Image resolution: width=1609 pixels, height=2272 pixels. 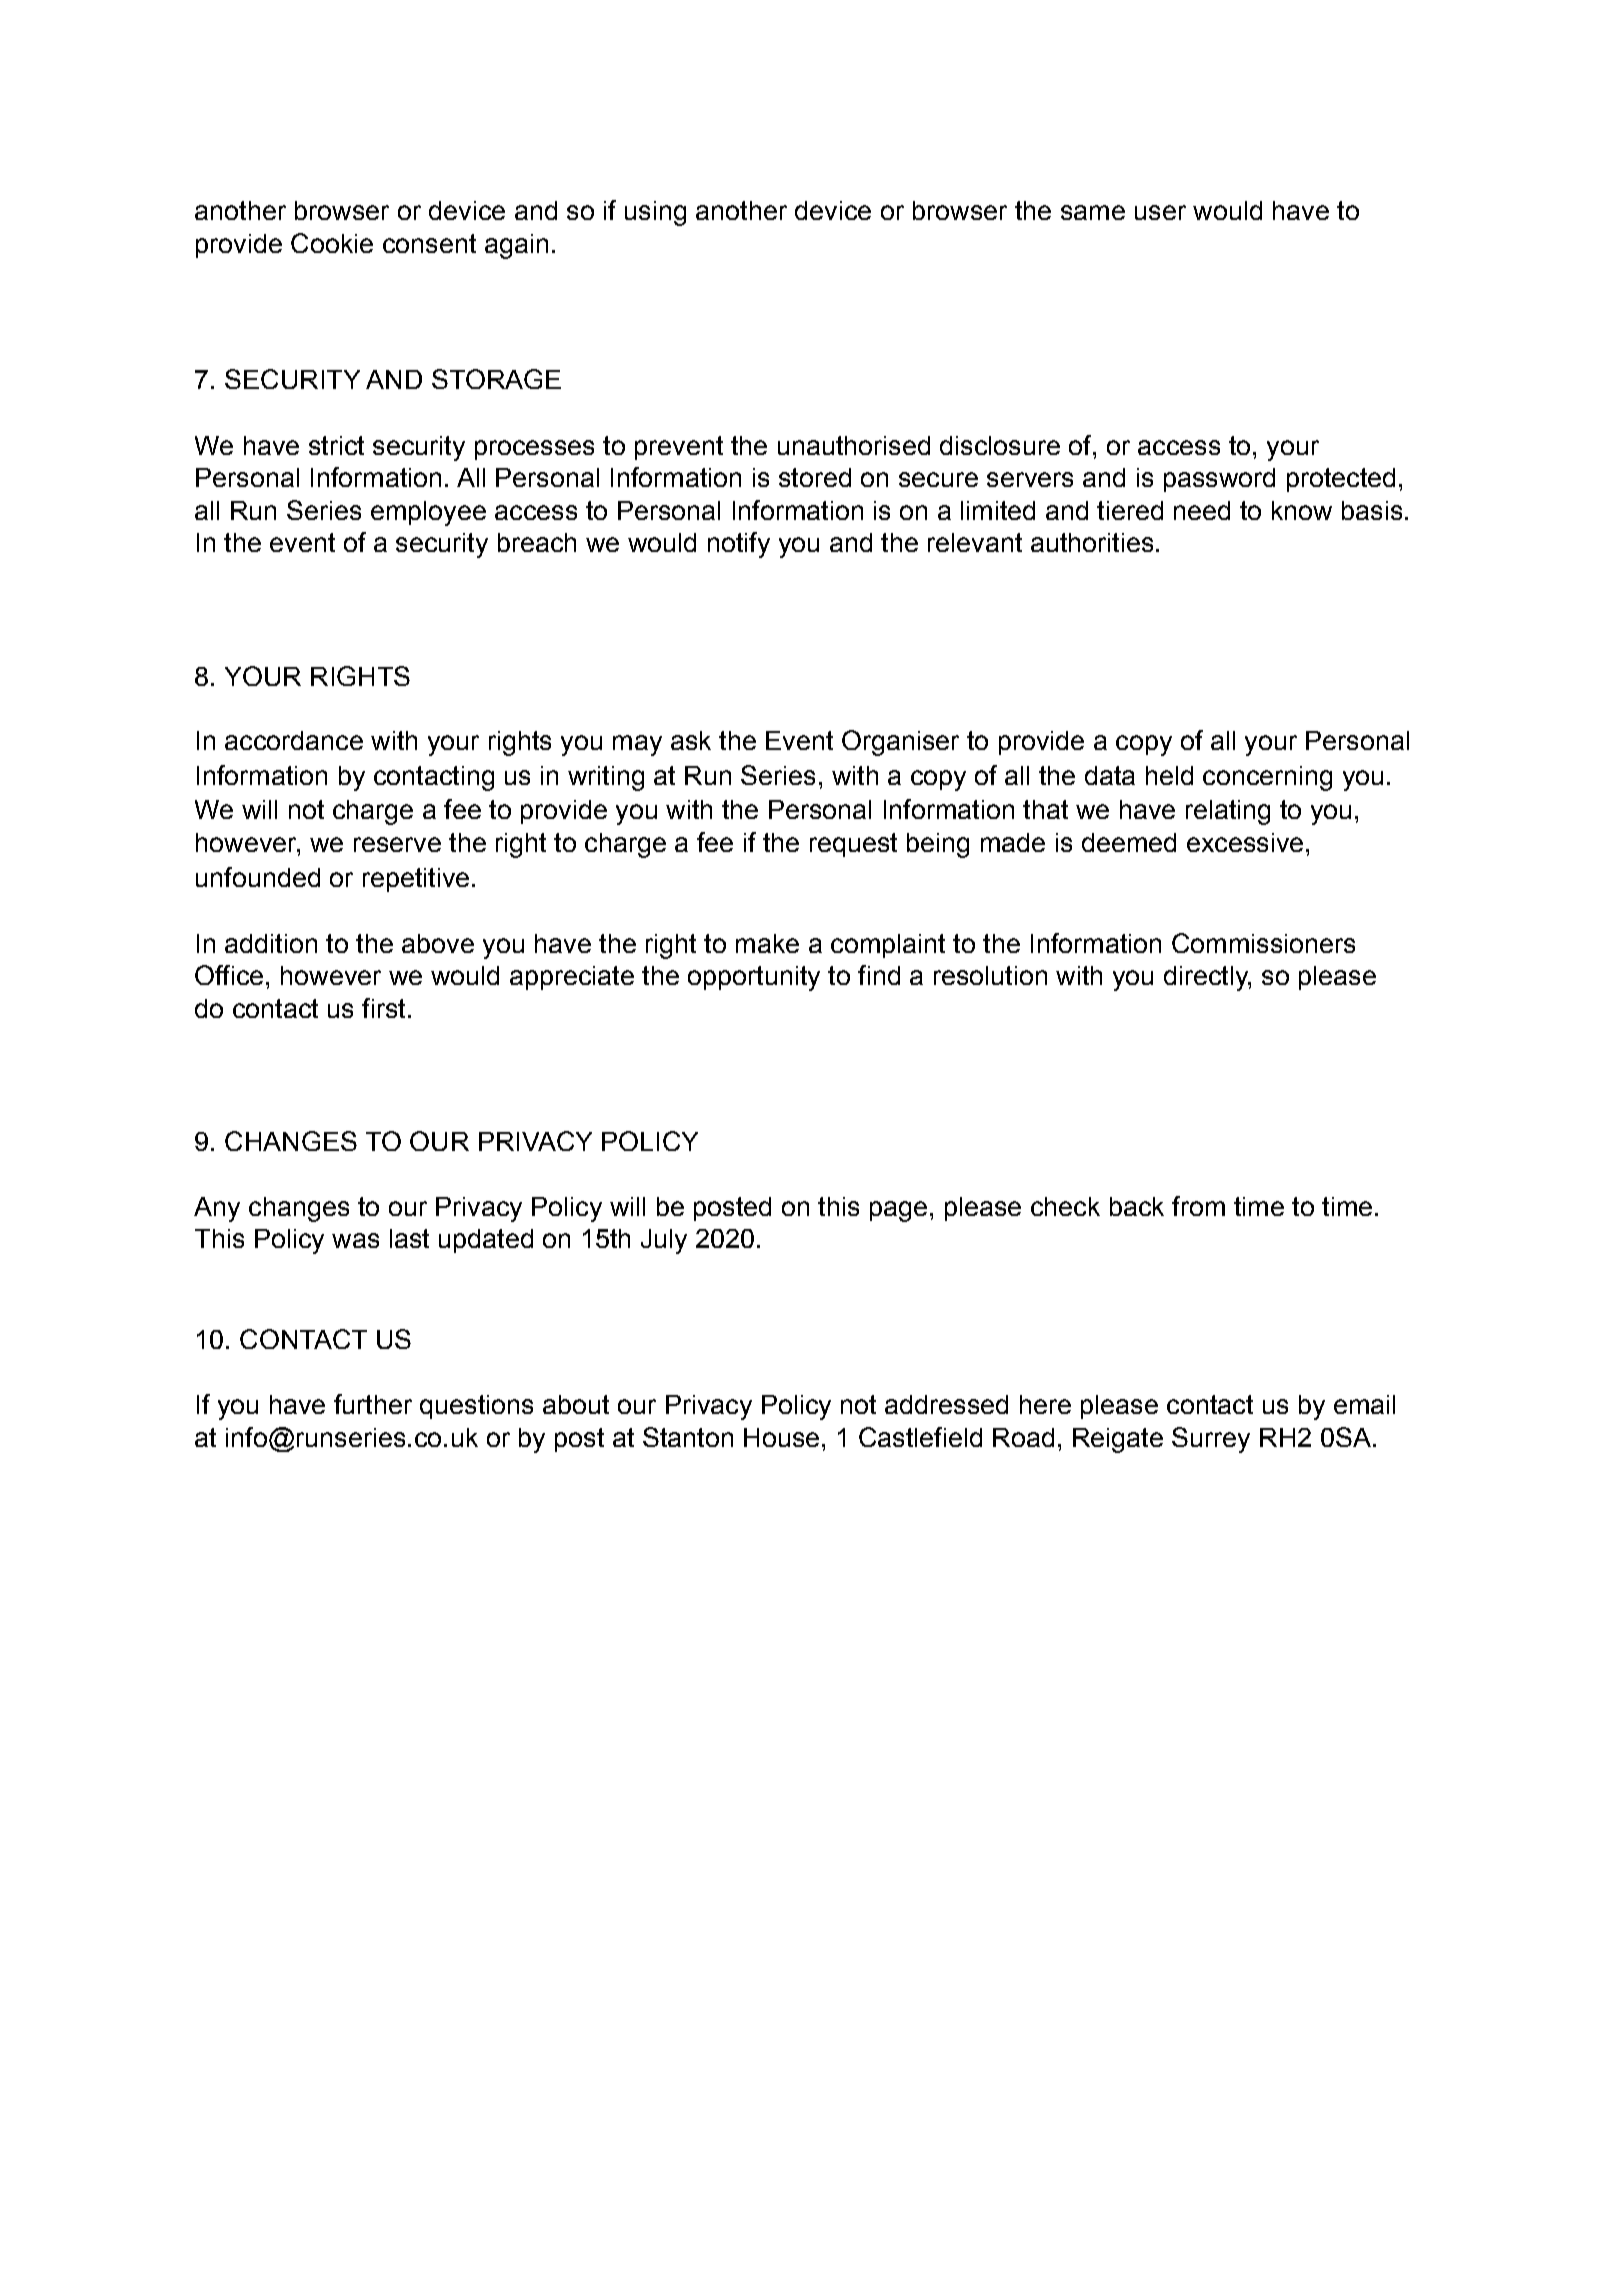 I want to click on reserve, so click(x=397, y=844).
